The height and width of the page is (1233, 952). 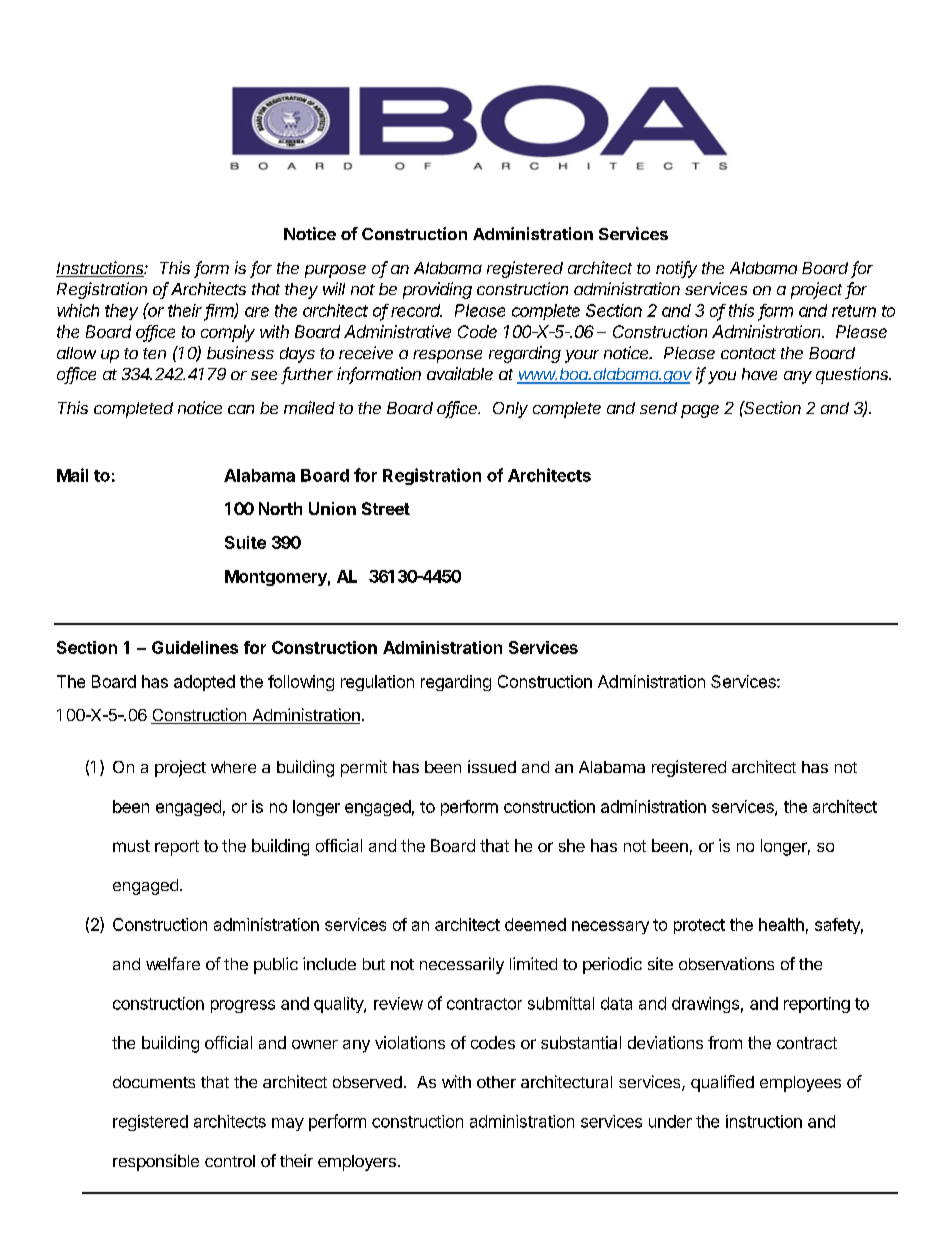 What do you see at coordinates (572, 845) in the page?
I see `she` at bounding box center [572, 845].
